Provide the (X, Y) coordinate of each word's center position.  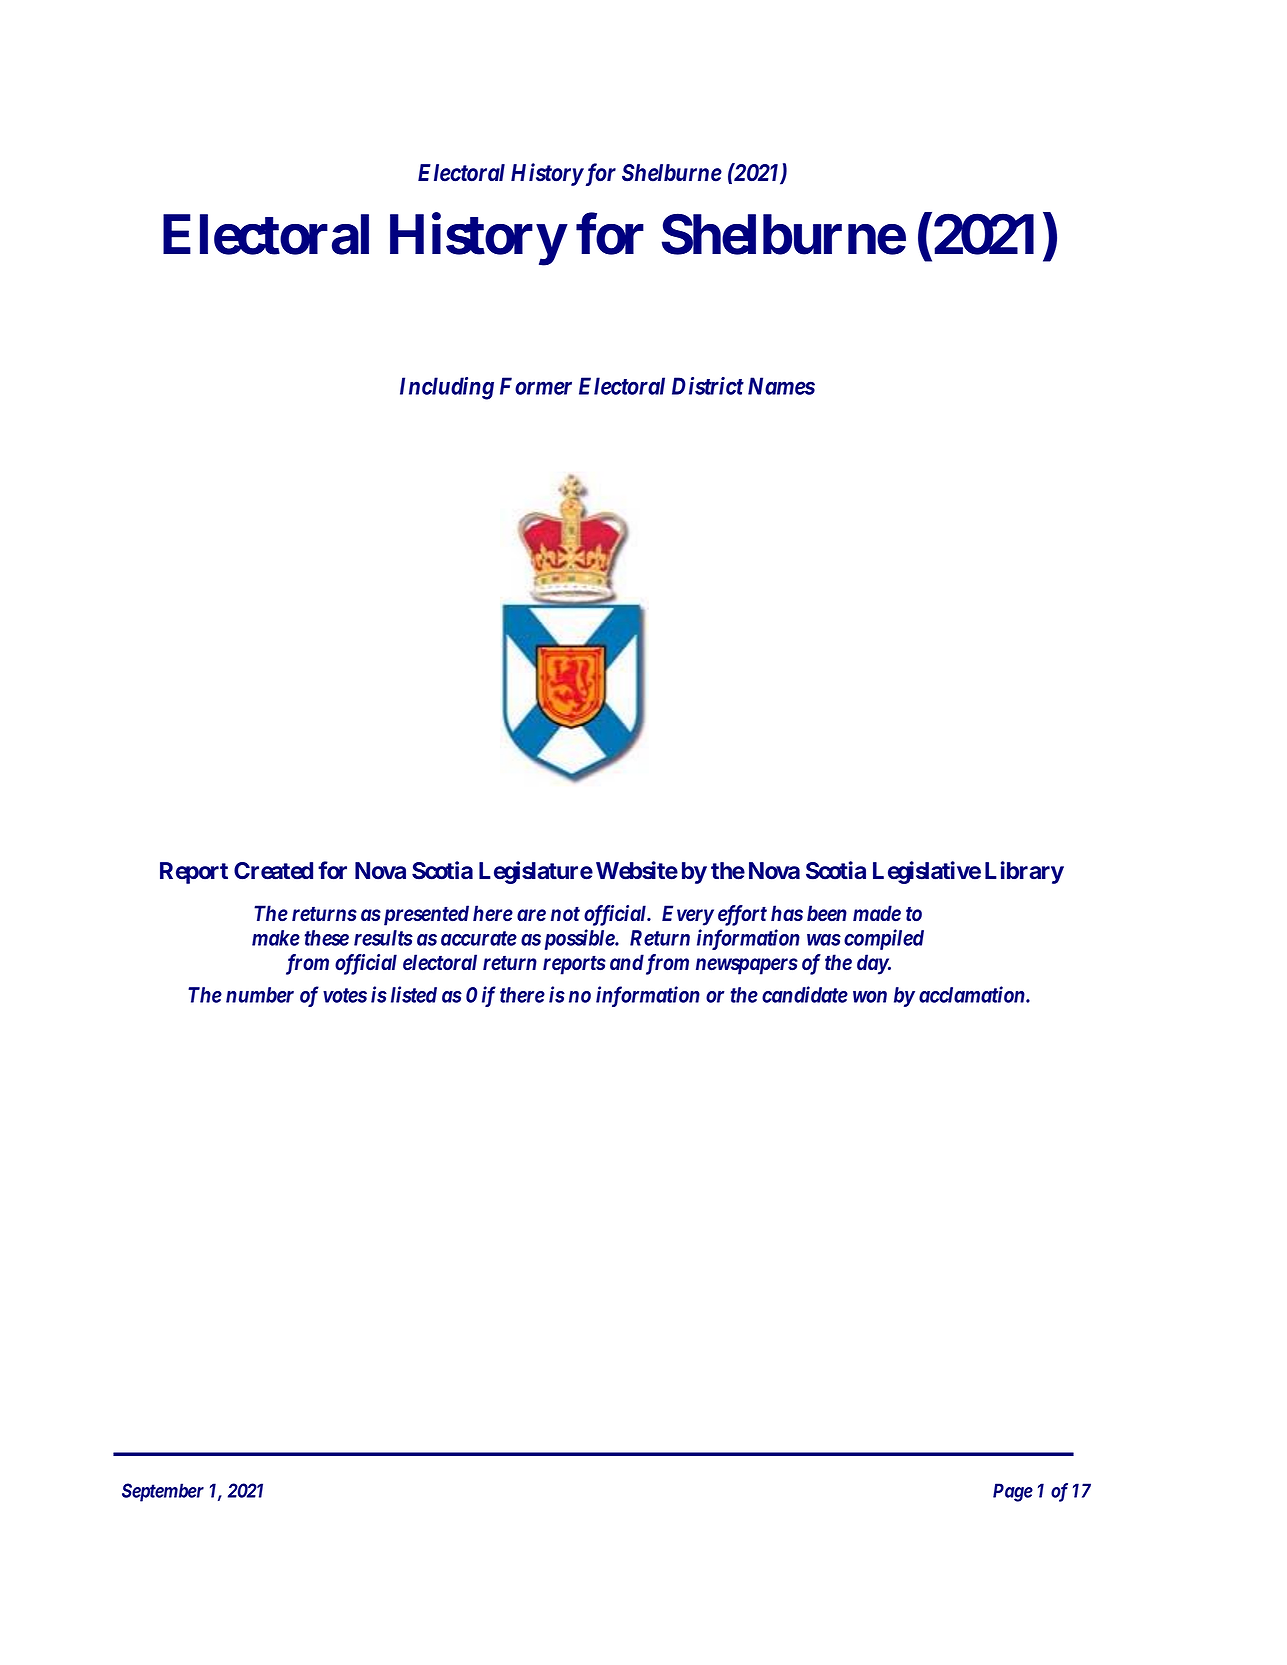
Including (447, 388)
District (708, 386)
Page (1013, 1492)
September (163, 1492)
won (870, 997)
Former (536, 386)
